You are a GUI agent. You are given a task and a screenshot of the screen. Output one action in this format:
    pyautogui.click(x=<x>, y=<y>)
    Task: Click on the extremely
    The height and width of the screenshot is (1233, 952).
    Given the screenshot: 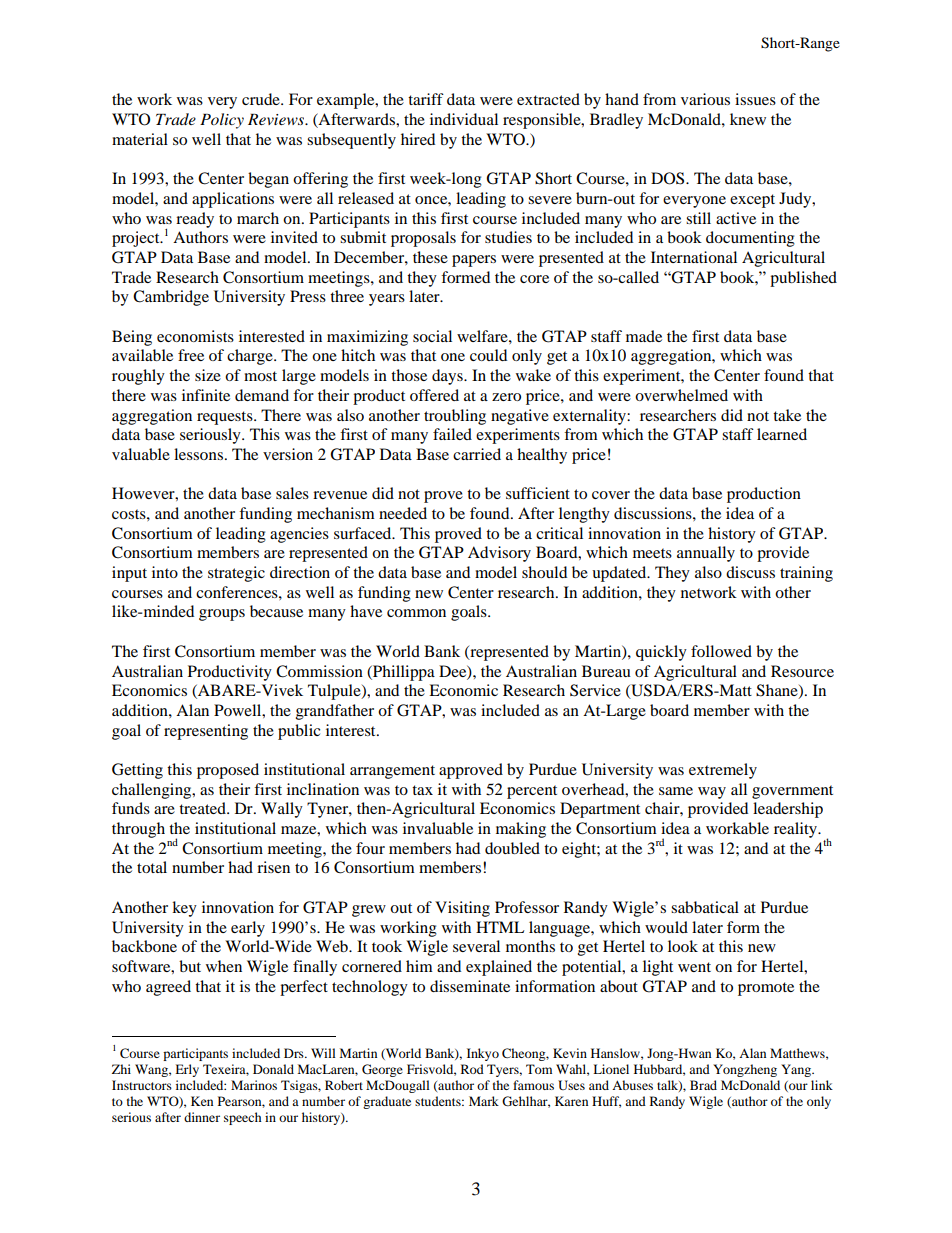 What is the action you would take?
    pyautogui.click(x=723, y=771)
